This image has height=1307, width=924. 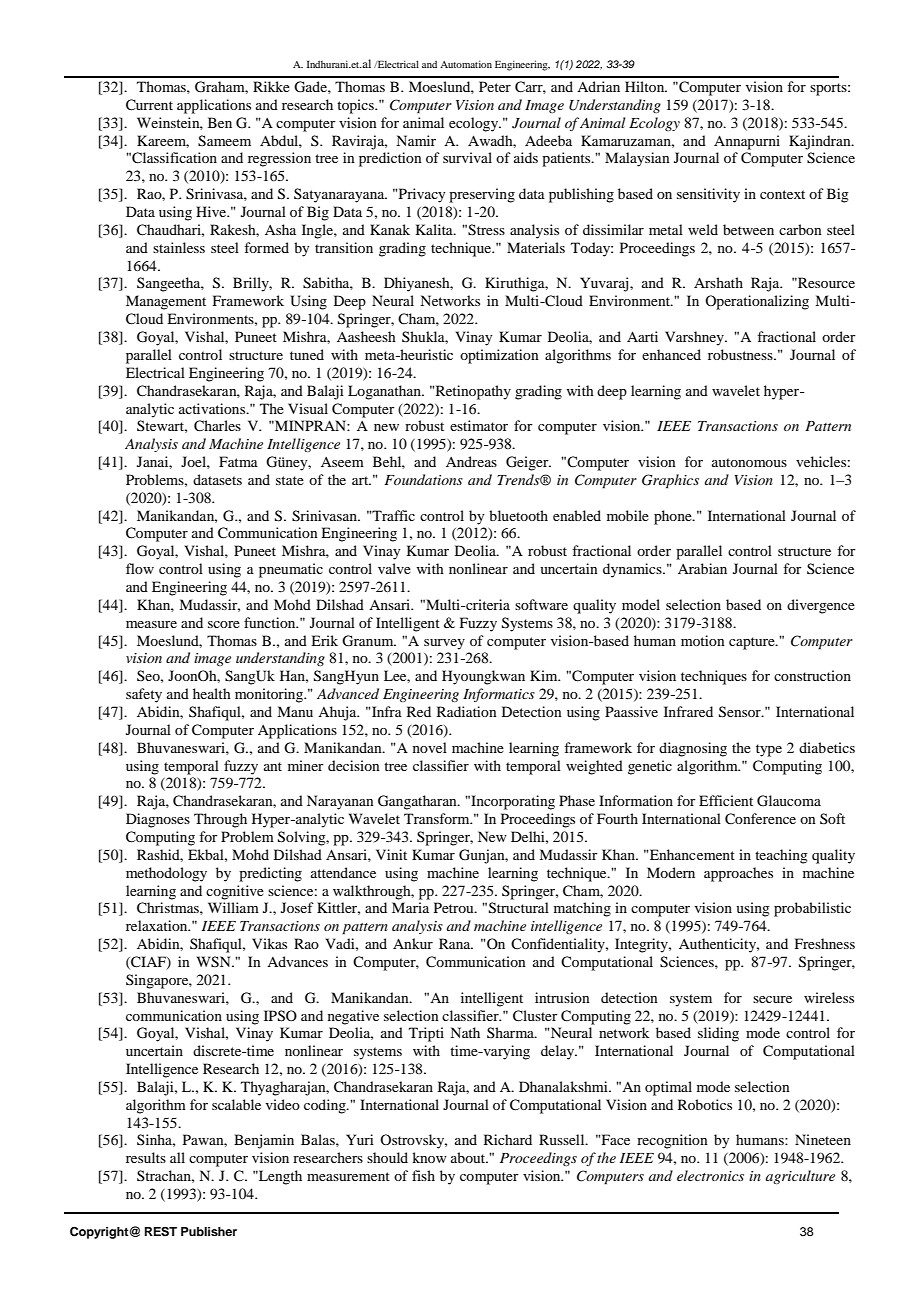 I want to click on Publisher, so click(x=209, y=1231).
